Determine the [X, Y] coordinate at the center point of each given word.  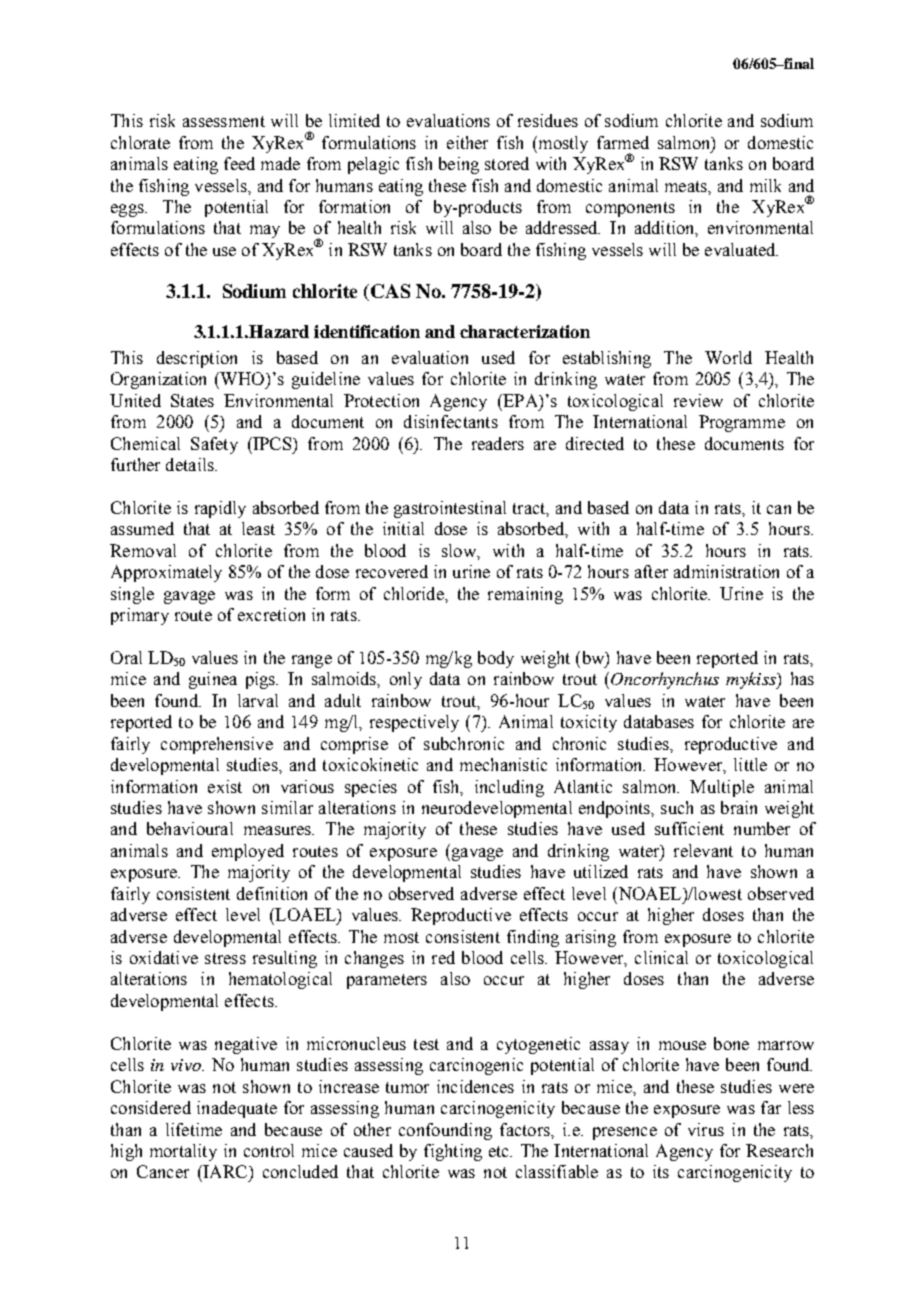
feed [239, 163]
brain [739, 807]
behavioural [190, 828]
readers [498, 443]
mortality [183, 1152]
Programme [742, 423]
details [191, 464]
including [509, 788]
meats [687, 186]
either [467, 142]
